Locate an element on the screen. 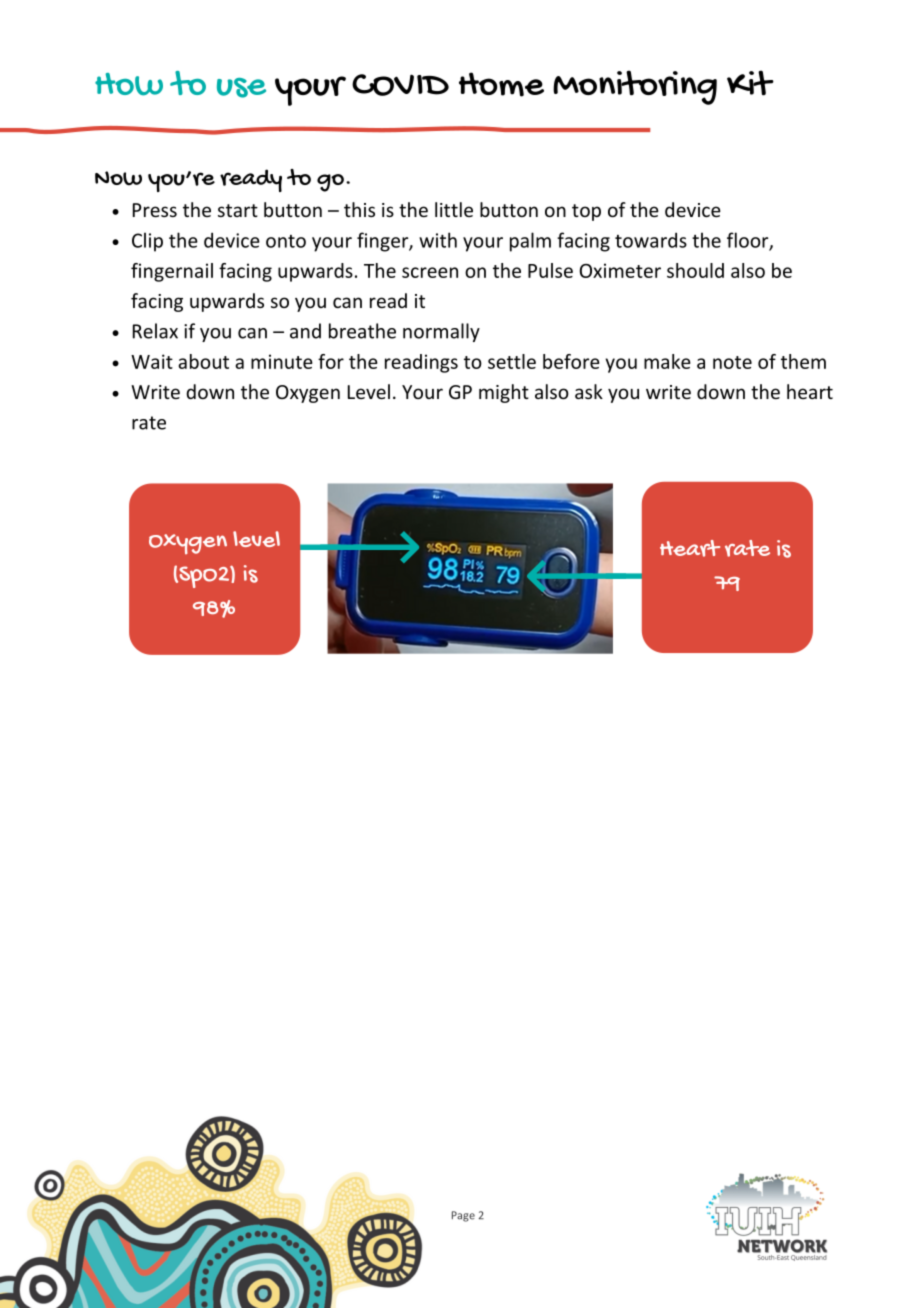 The image size is (924, 1308). might is located at coordinates (504, 393).
